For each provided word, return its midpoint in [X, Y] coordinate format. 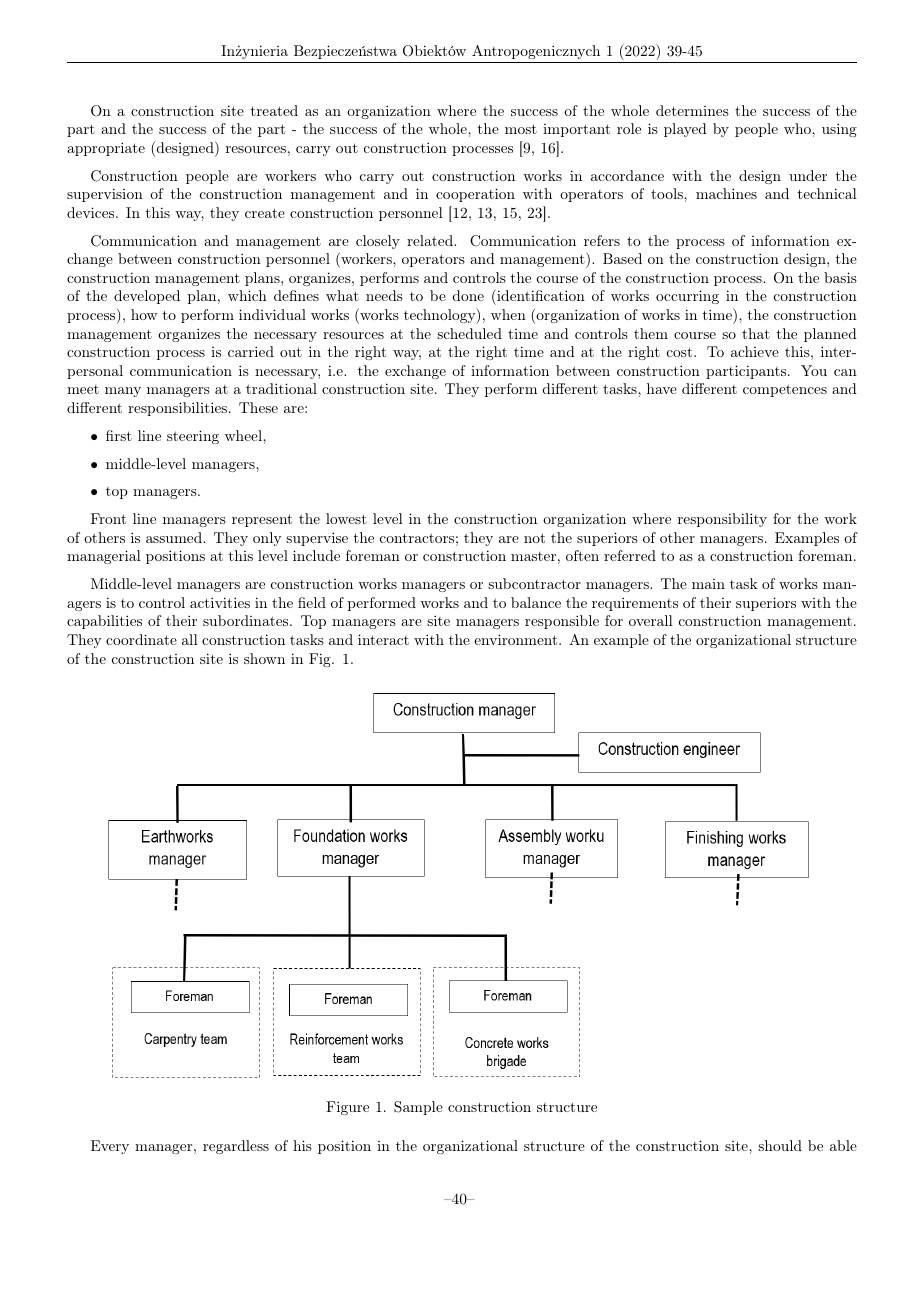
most [521, 129]
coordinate [141, 639]
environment [515, 639]
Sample [418, 1108]
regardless [236, 1147]
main [708, 584]
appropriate [106, 149]
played [685, 130]
